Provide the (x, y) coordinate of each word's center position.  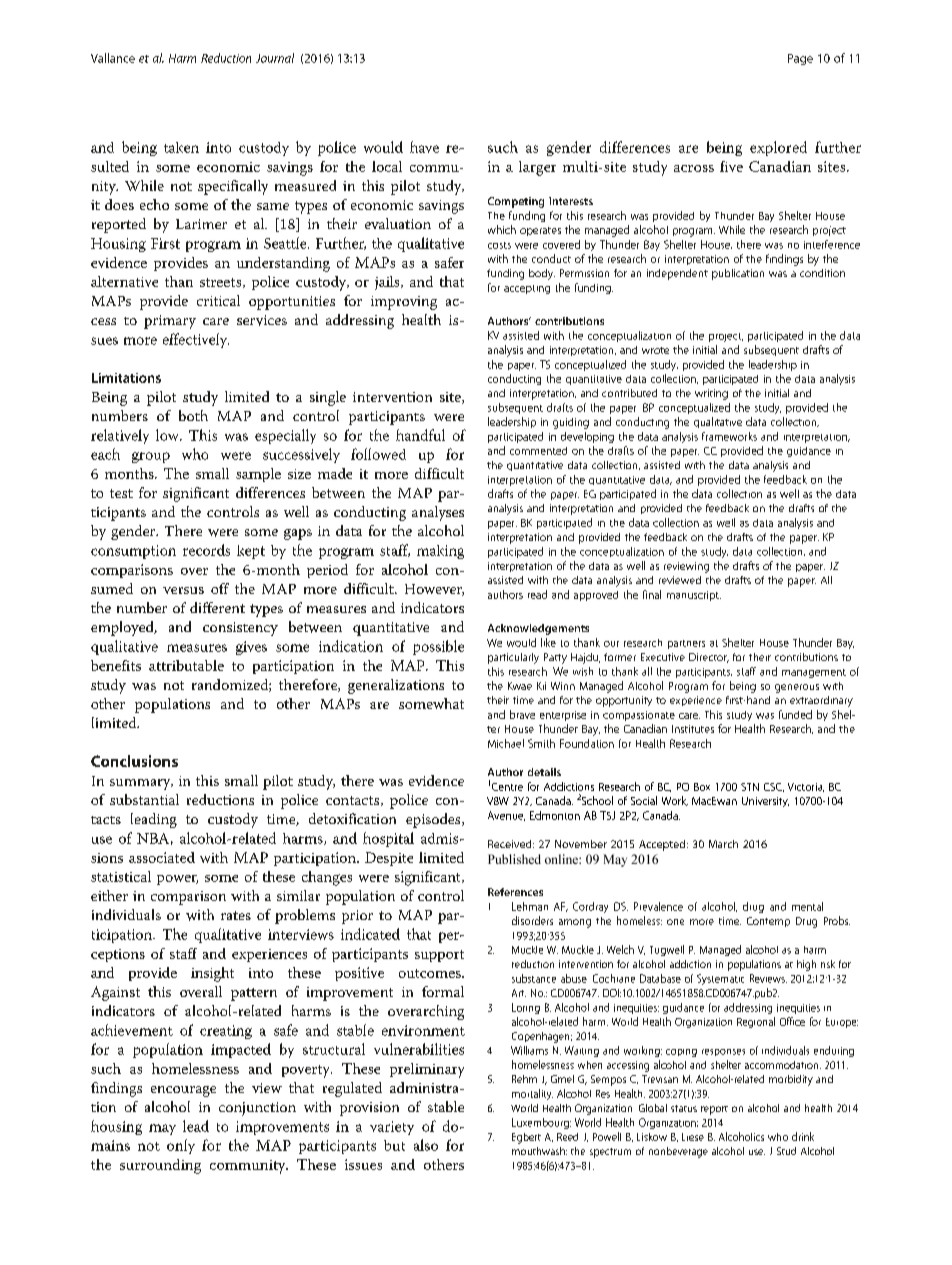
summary (141, 784)
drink (803, 1136)
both (193, 415)
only (181, 1146)
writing (711, 394)
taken (181, 147)
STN (750, 787)
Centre (507, 787)
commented (538, 451)
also (426, 1145)
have (424, 147)
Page (800, 59)
